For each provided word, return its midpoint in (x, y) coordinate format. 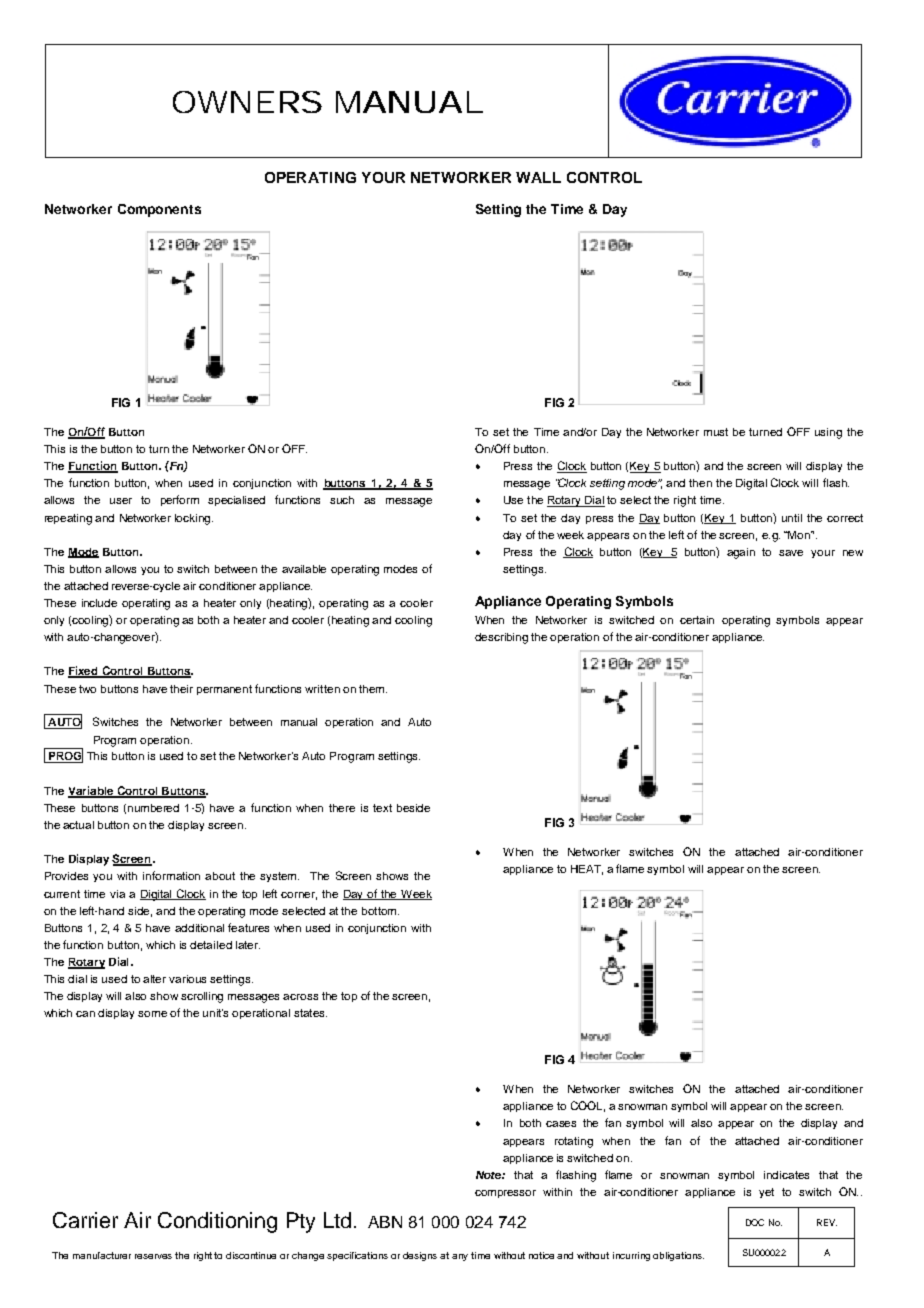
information (171, 875)
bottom (380, 911)
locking (194, 519)
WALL (538, 177)
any (460, 1257)
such (342, 500)
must (716, 432)
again (741, 553)
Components (159, 210)
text (382, 808)
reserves (153, 1256)
